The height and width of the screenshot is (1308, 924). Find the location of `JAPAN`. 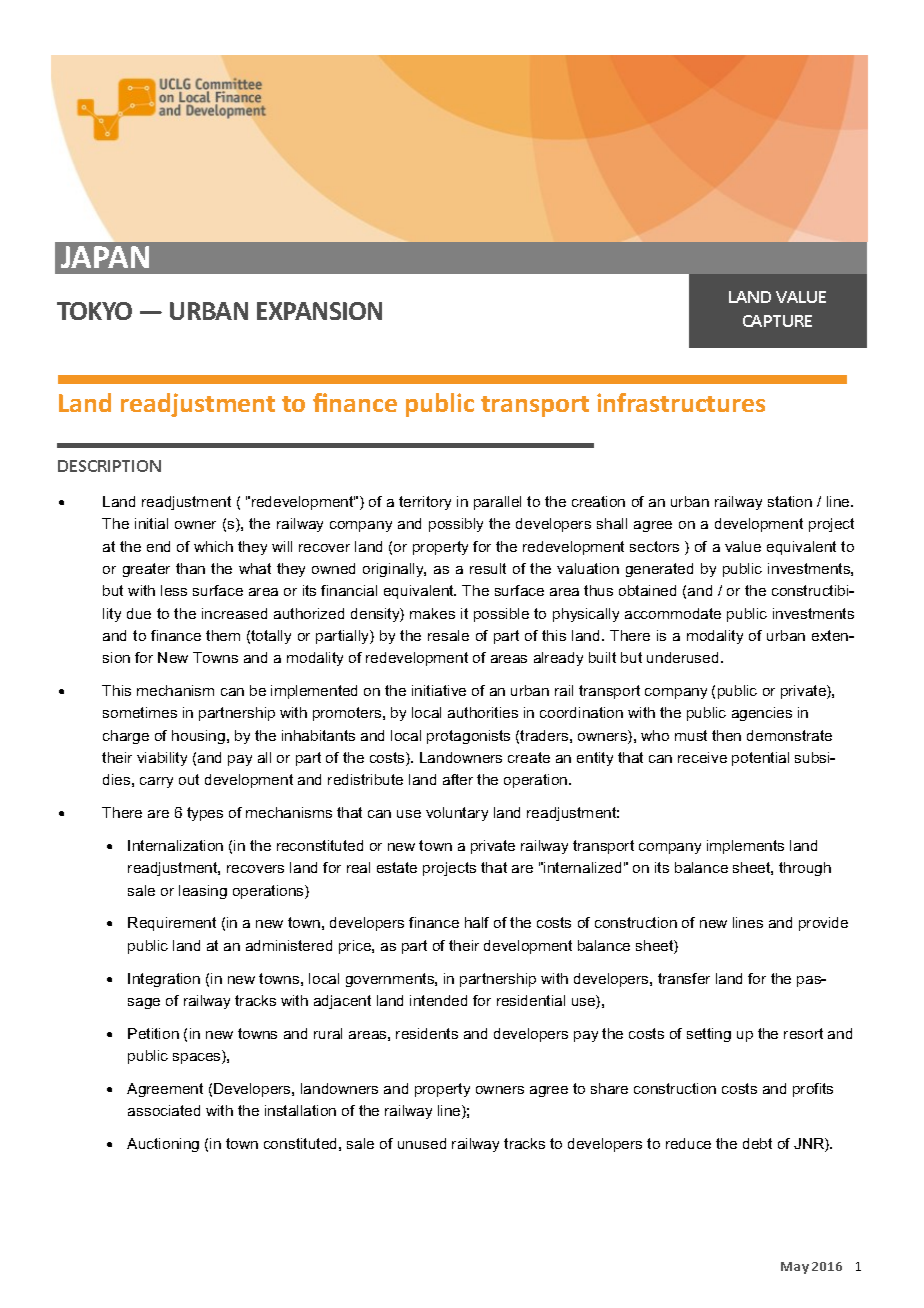

JAPAN is located at coordinates (105, 257).
